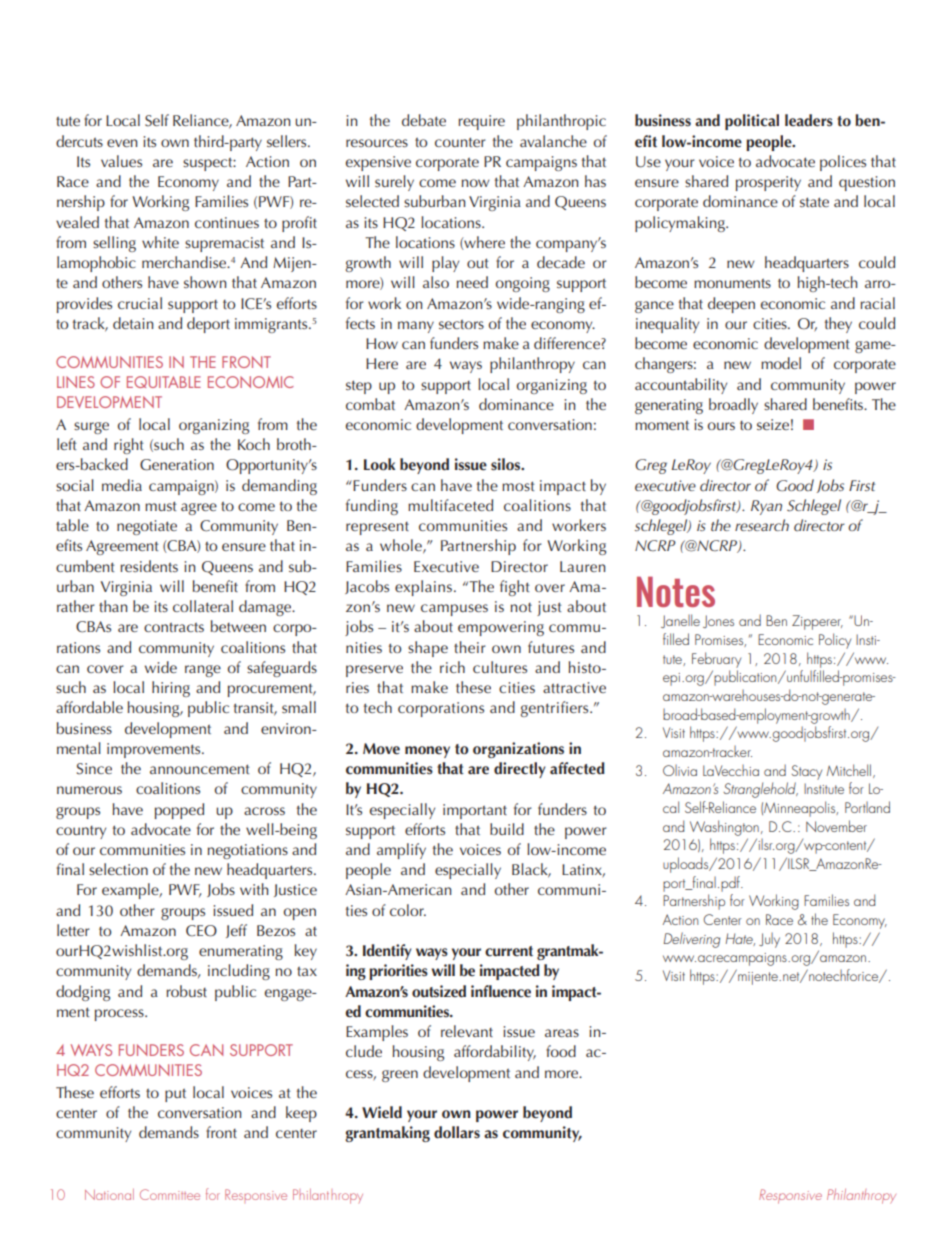 This document has height=1233, width=952. What do you see at coordinates (781, 363) in the document?
I see `model` at bounding box center [781, 363].
